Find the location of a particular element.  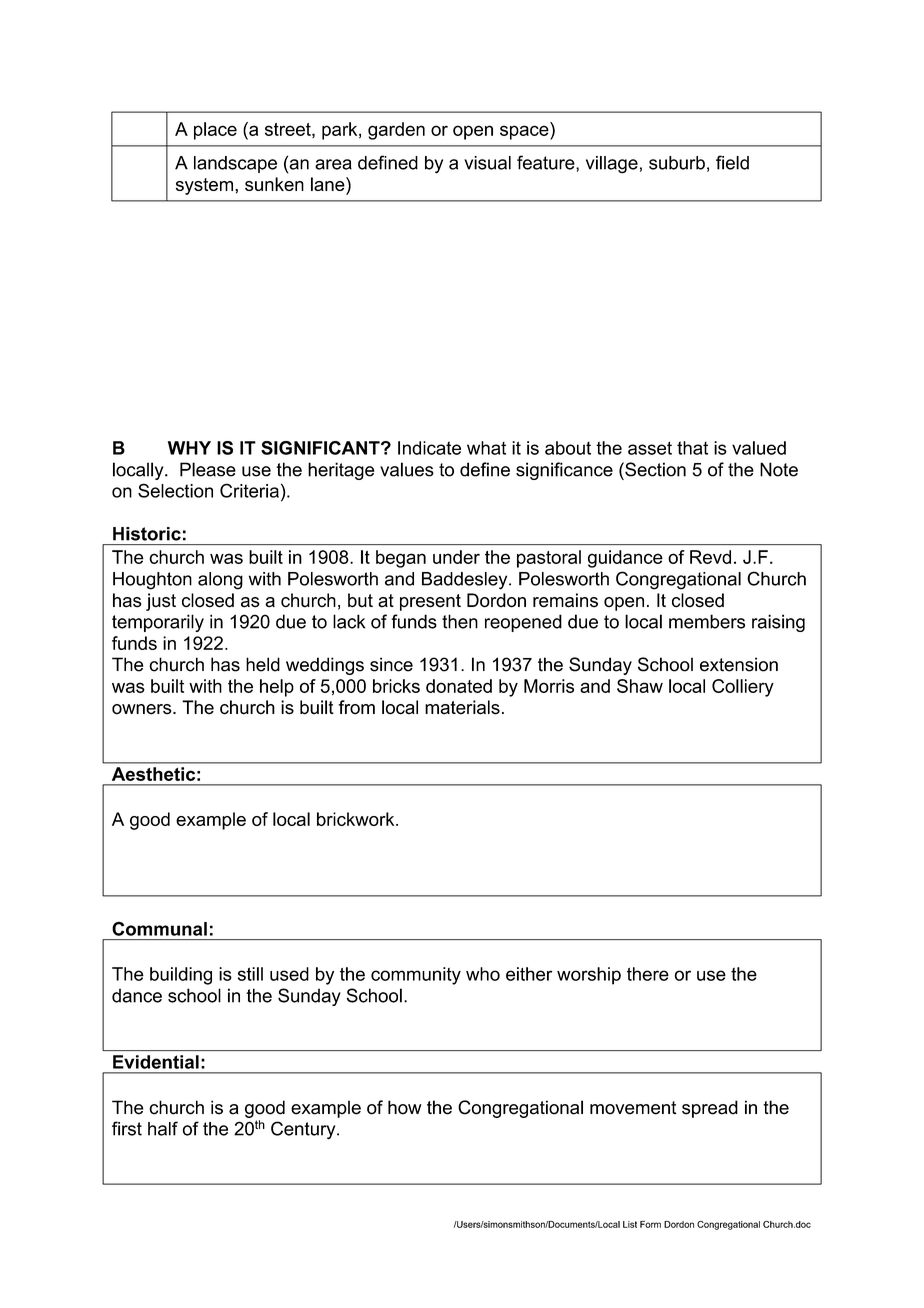

half is located at coordinates (163, 1128).
